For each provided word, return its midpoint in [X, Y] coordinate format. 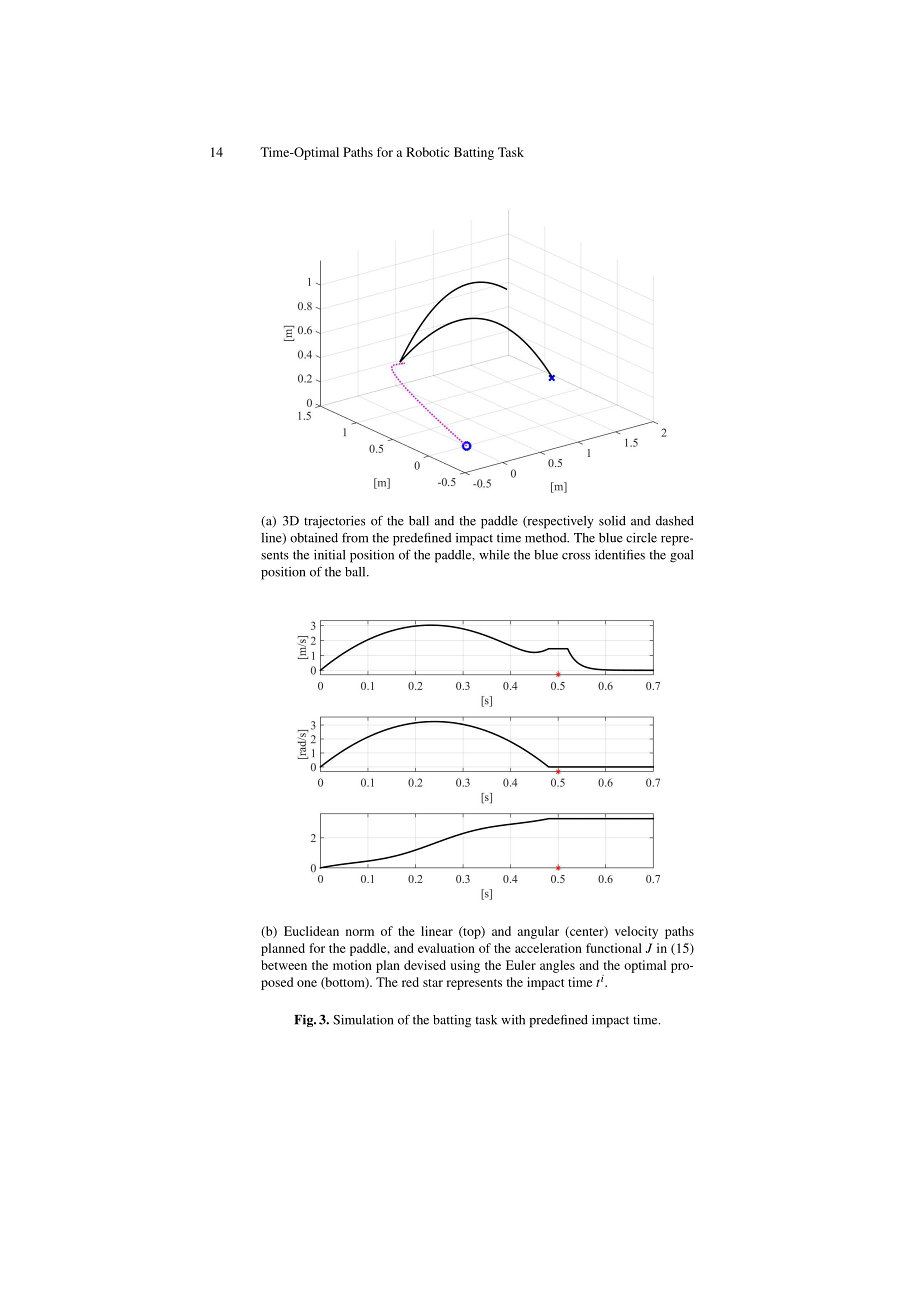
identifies [620, 554]
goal [682, 556]
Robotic [427, 152]
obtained [314, 538]
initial [330, 555]
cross [576, 556]
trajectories [334, 522]
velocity [636, 932]
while [494, 555]
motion [352, 965]
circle [641, 538]
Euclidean [311, 931]
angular [538, 932]
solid [612, 521]
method [547, 538]
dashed [675, 521]
